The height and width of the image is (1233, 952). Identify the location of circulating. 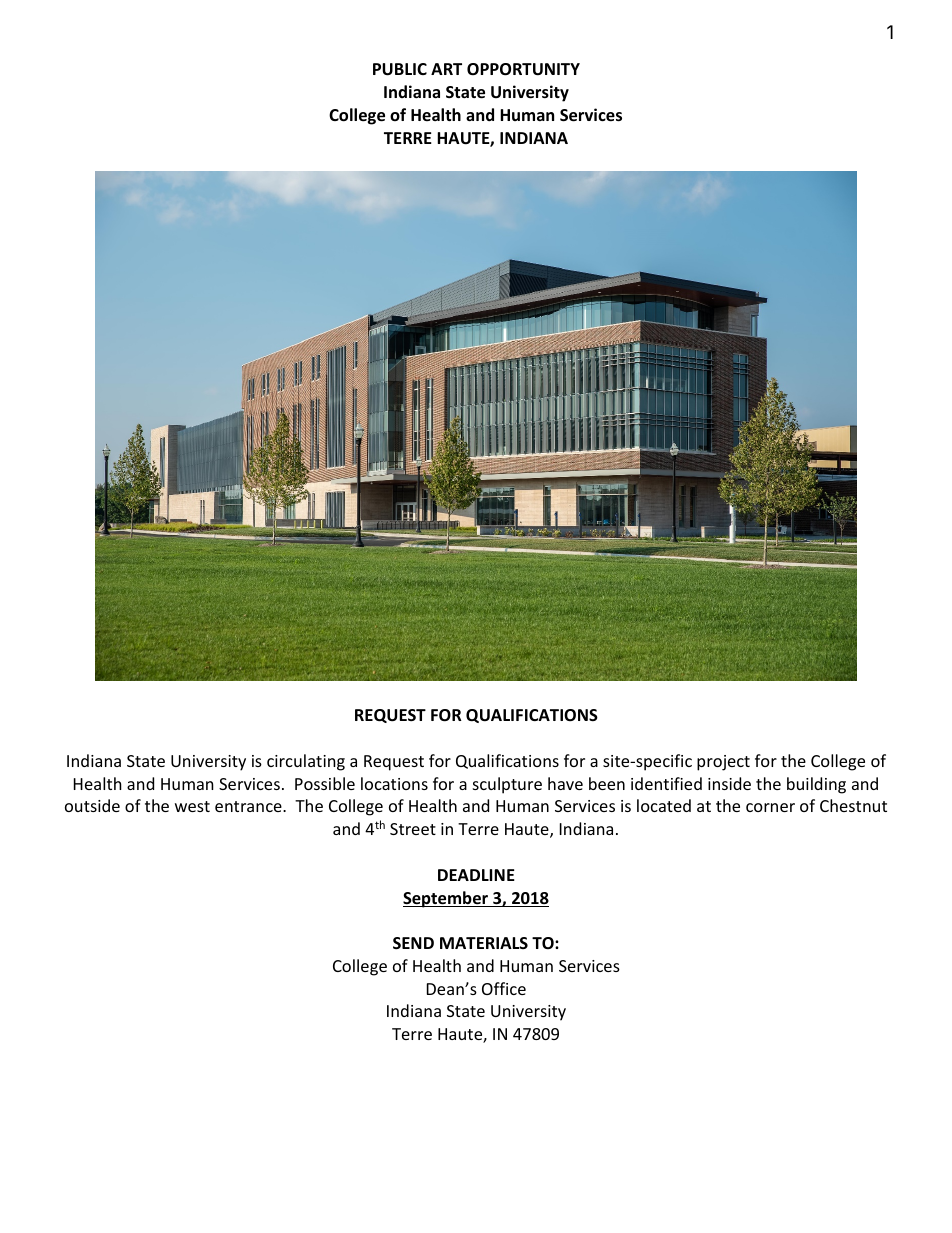
(306, 762).
